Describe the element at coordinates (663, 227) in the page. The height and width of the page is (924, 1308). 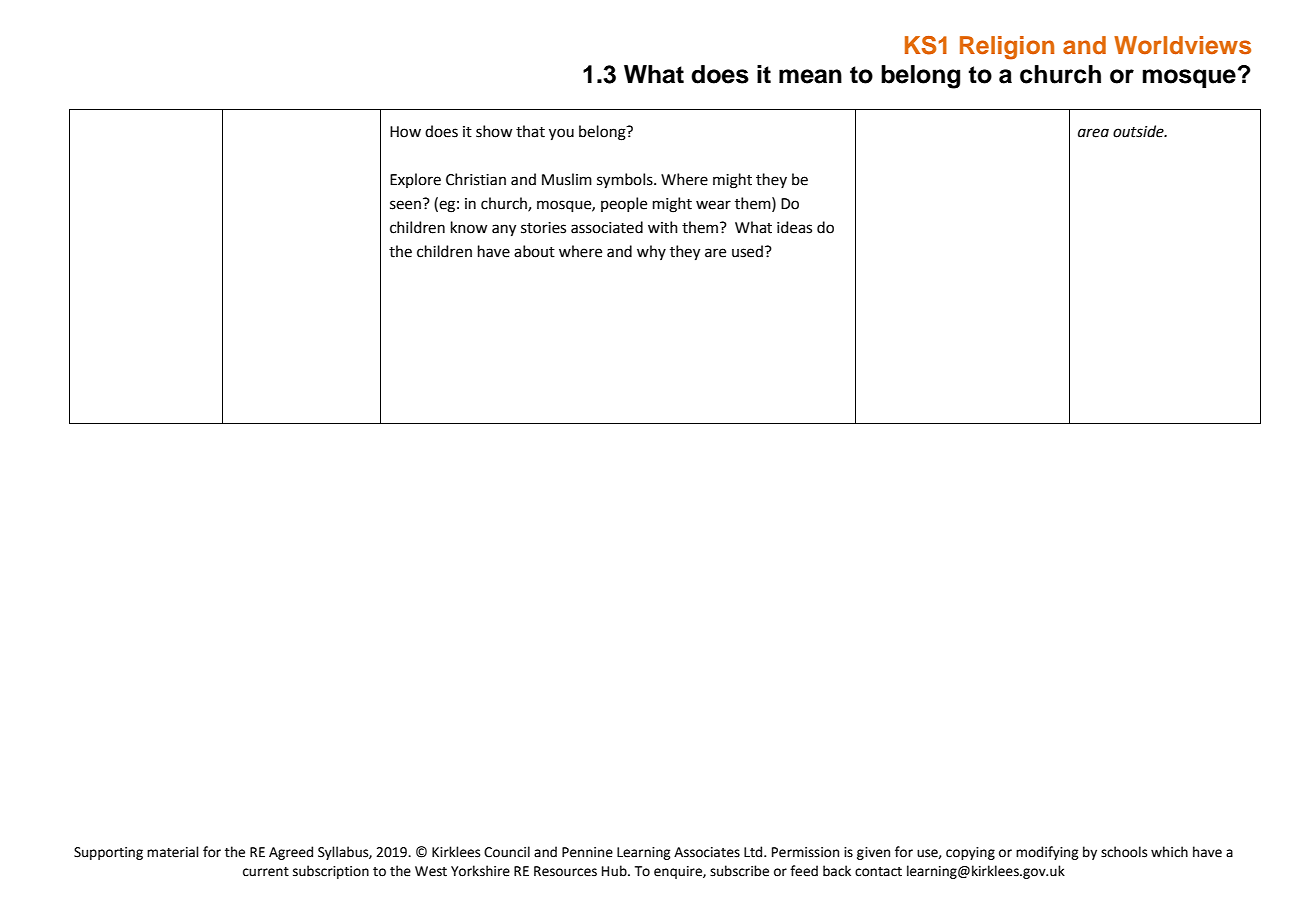
I see `with` at that location.
